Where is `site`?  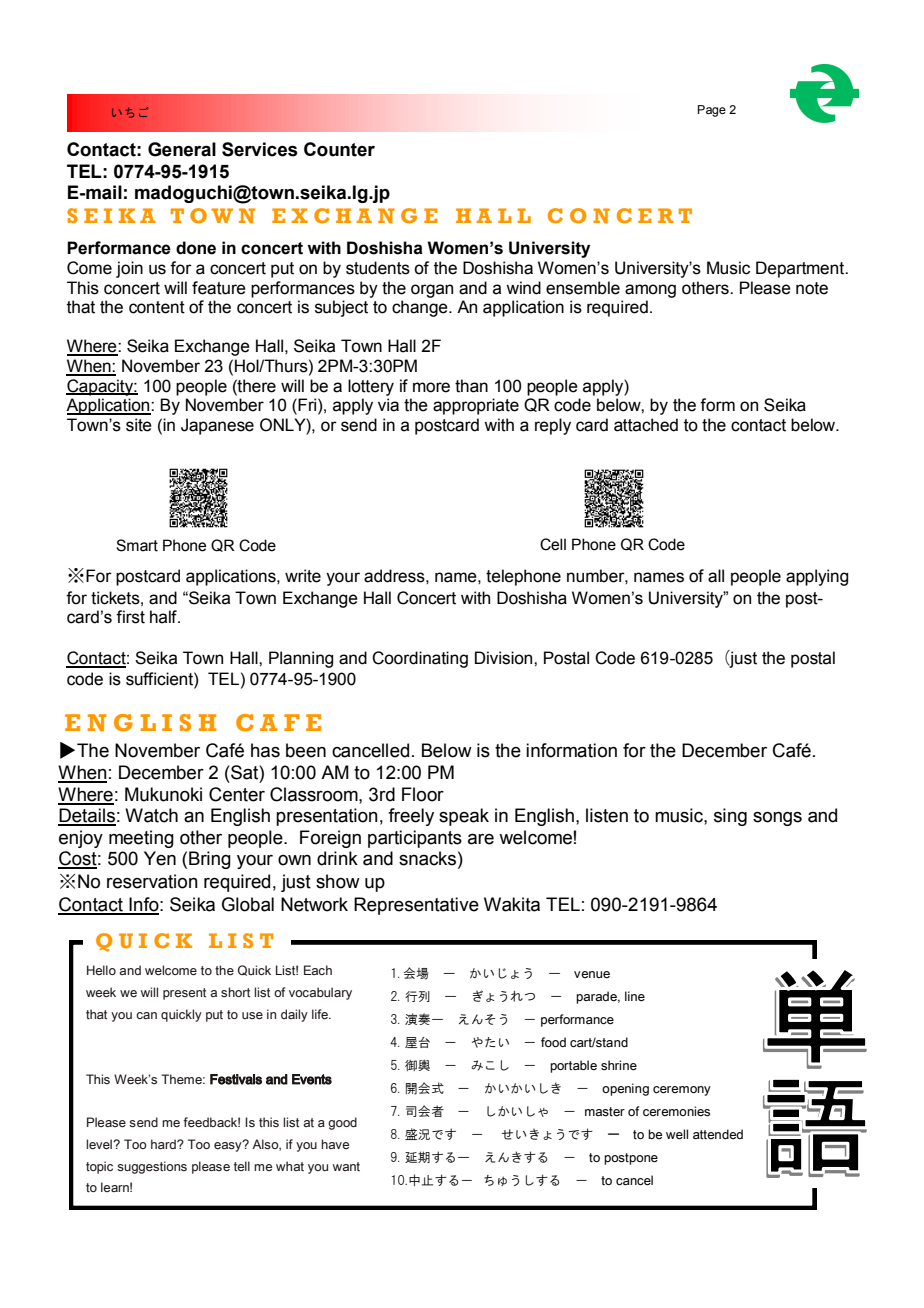
site is located at coordinates (139, 425).
